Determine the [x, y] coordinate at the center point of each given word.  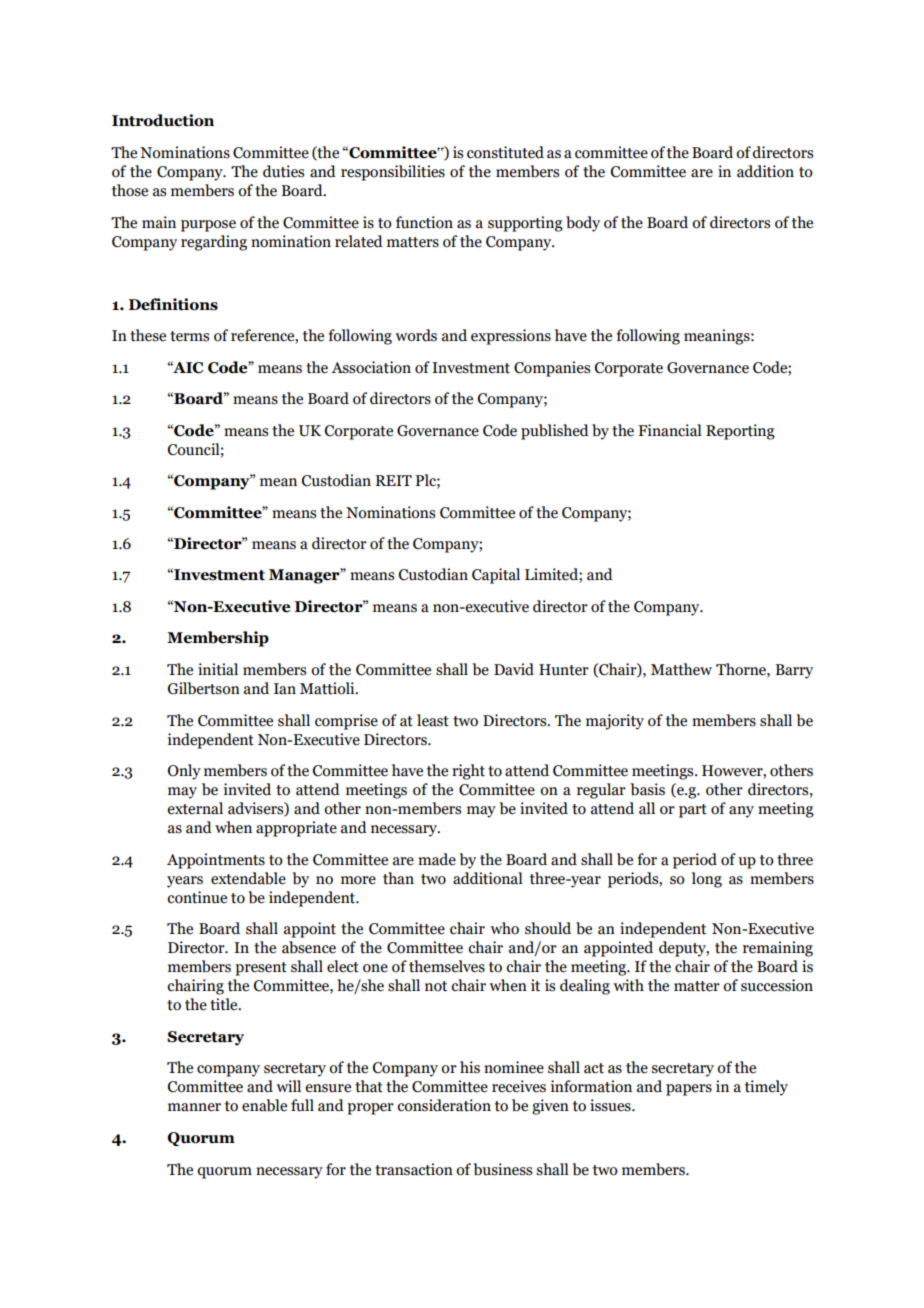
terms [189, 336]
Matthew [681, 669]
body [583, 224]
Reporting [740, 432]
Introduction [163, 120]
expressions [511, 337]
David [514, 669]
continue [197, 897]
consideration [444, 1105]
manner [194, 1107]
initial [218, 669]
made [437, 859]
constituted [505, 152]
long [707, 880]
